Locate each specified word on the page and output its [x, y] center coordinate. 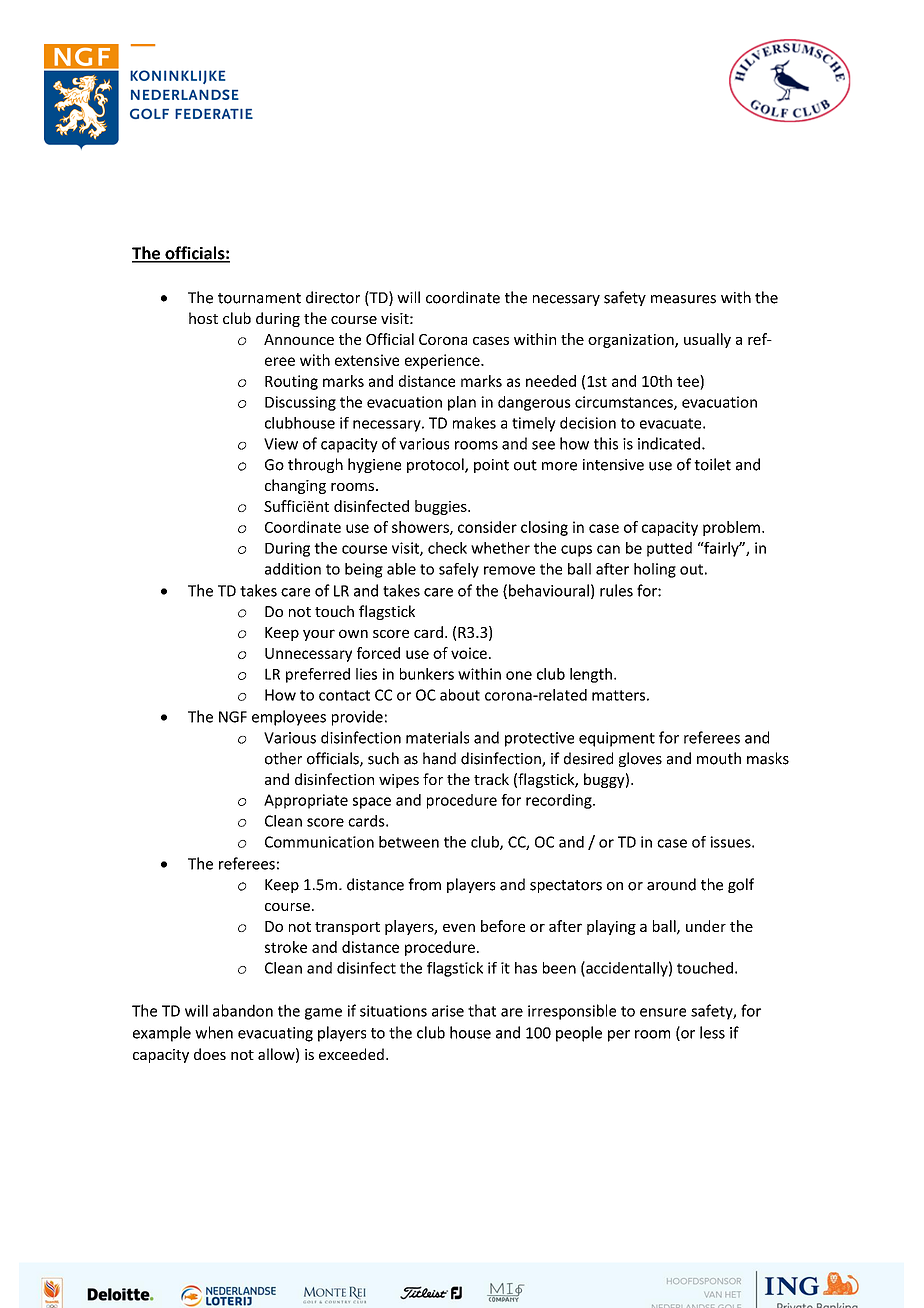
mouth [719, 758]
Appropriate [306, 801]
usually [707, 340]
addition [293, 569]
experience [443, 361]
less [712, 1032]
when [214, 1032]
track [491, 779]
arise [448, 1011]
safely [459, 570]
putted [669, 549]
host [203, 318]
